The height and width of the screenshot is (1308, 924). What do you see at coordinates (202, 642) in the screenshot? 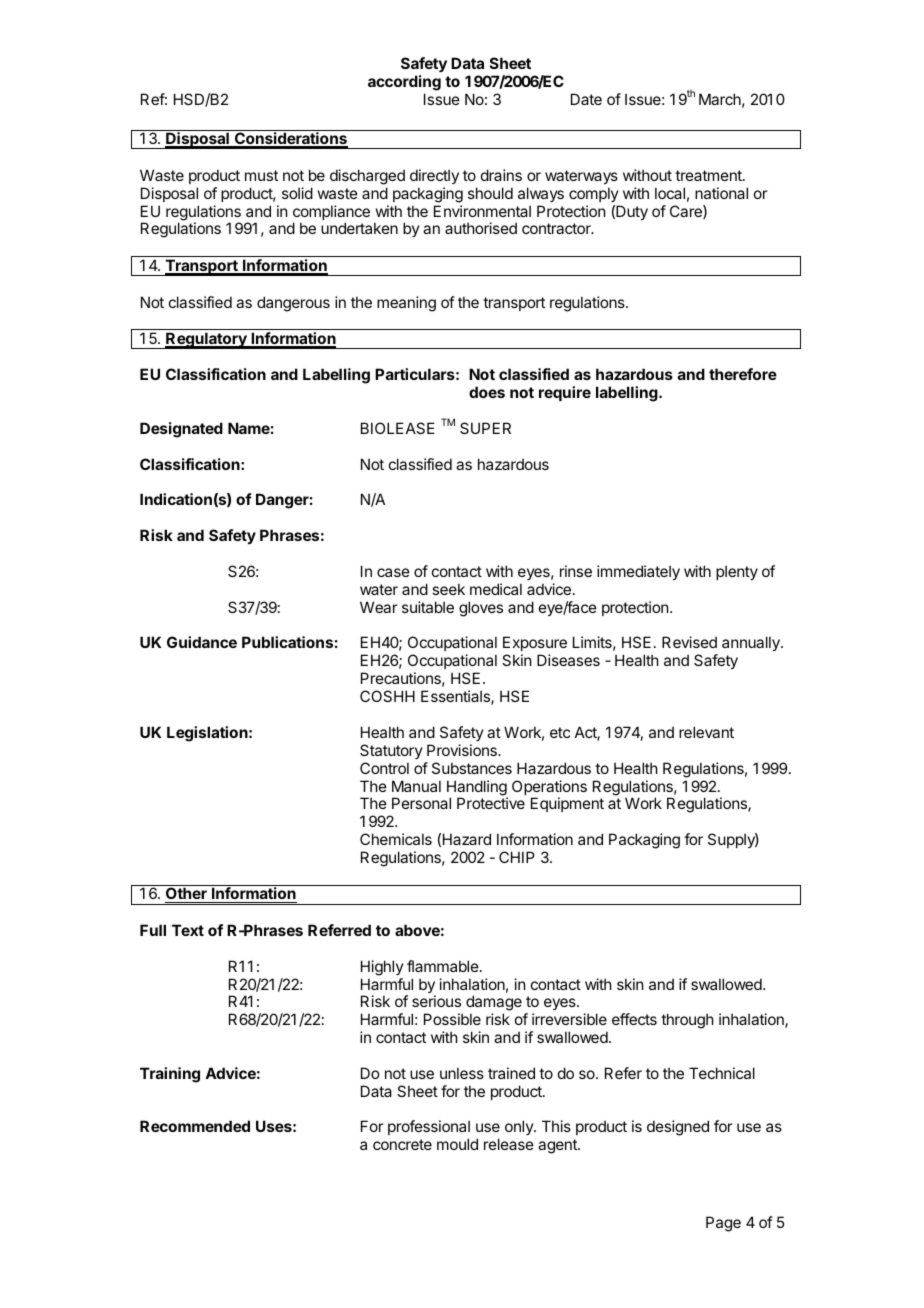
I see `Guidance` at bounding box center [202, 642].
